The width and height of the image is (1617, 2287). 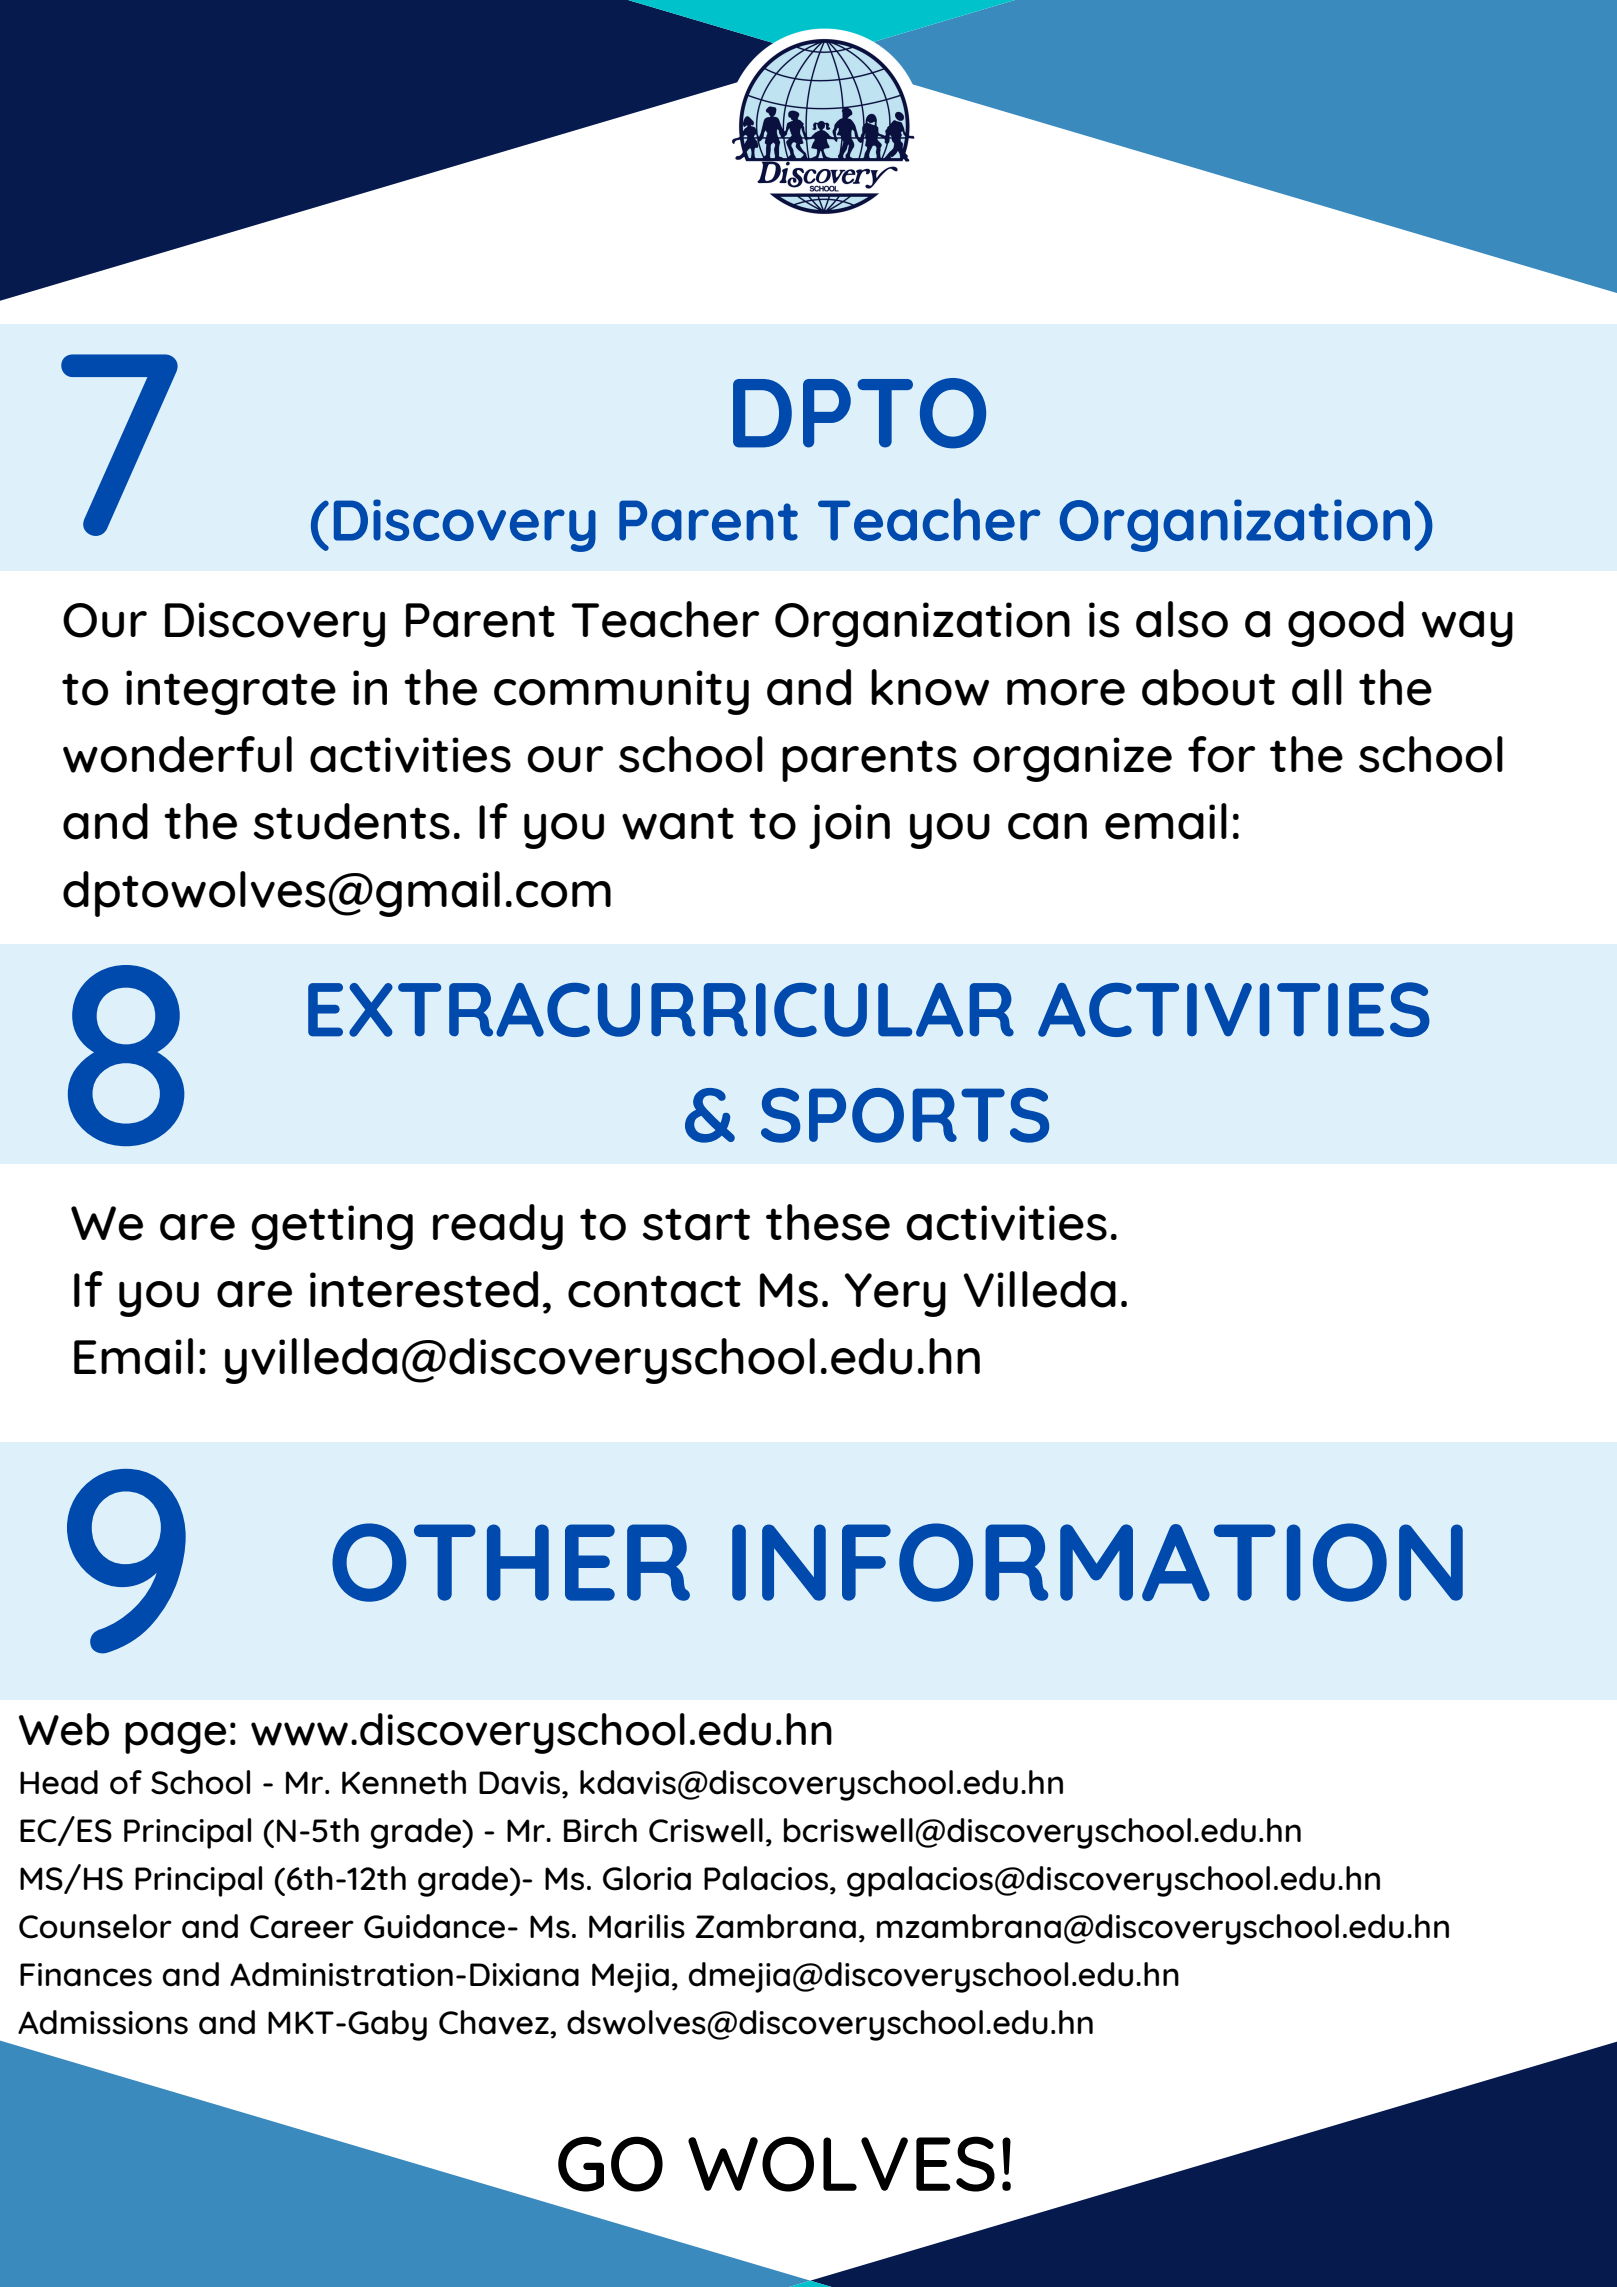 I want to click on OTHER, so click(x=511, y=1562).
